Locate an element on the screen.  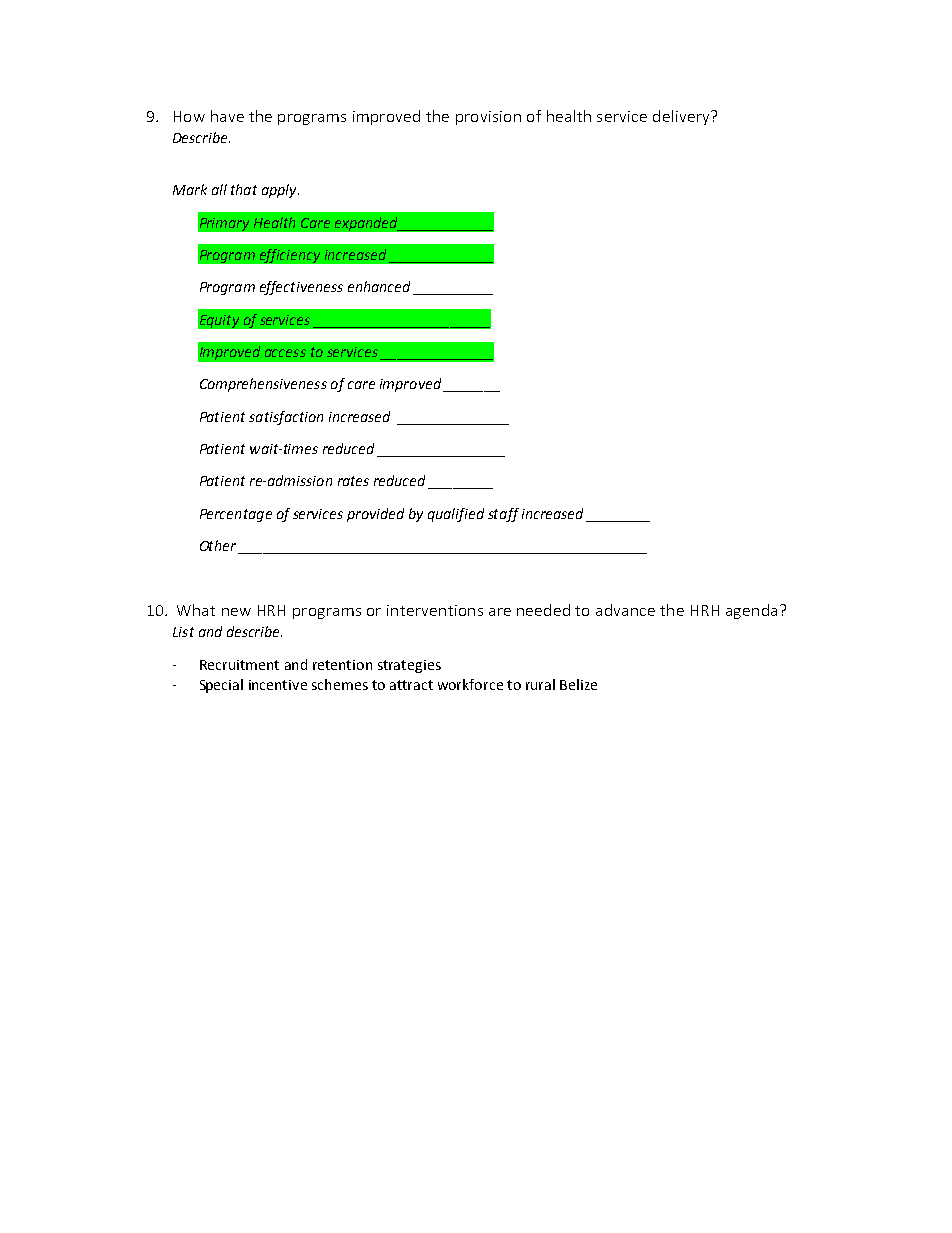
workforce is located at coordinates (470, 684).
